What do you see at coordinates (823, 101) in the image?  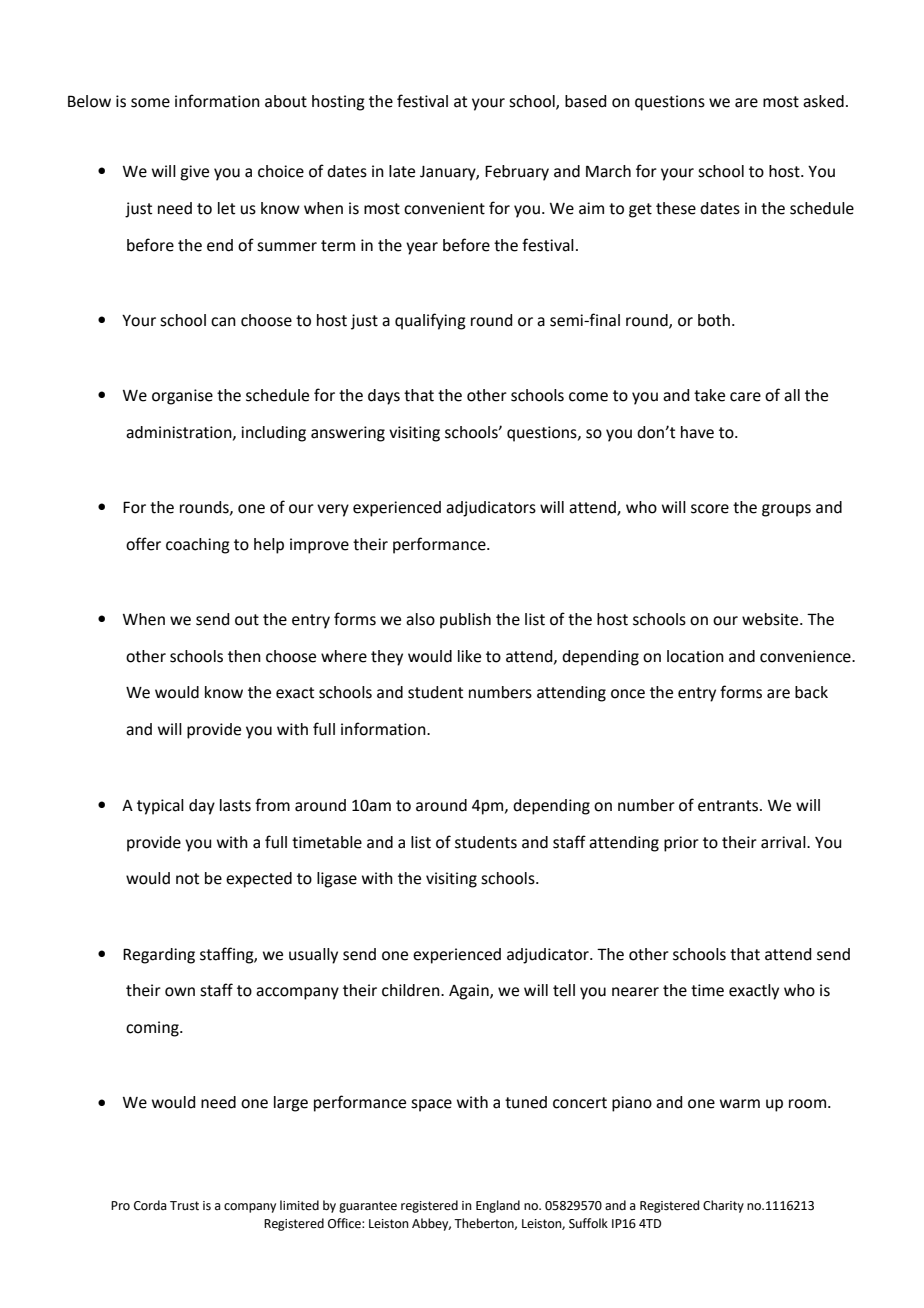 I see `asked` at bounding box center [823, 101].
